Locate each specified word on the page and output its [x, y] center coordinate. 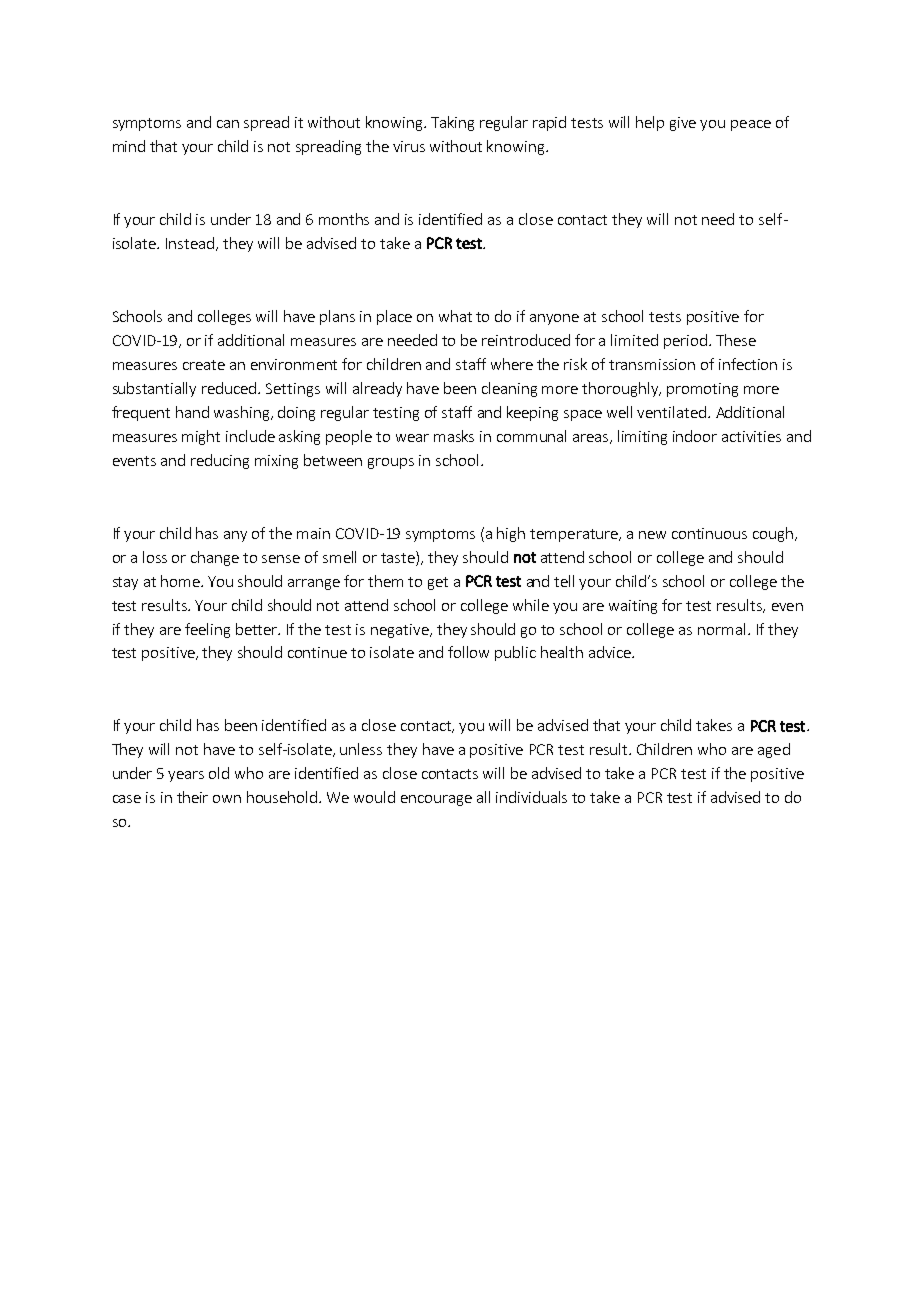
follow [468, 652]
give [683, 124]
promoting [702, 390]
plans [337, 317]
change [215, 558]
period [685, 341]
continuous [709, 533]
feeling [207, 630]
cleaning [509, 389]
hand [192, 412]
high [511, 534]
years [186, 776]
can [228, 124]
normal [721, 629]
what [455, 316]
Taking [452, 123]
